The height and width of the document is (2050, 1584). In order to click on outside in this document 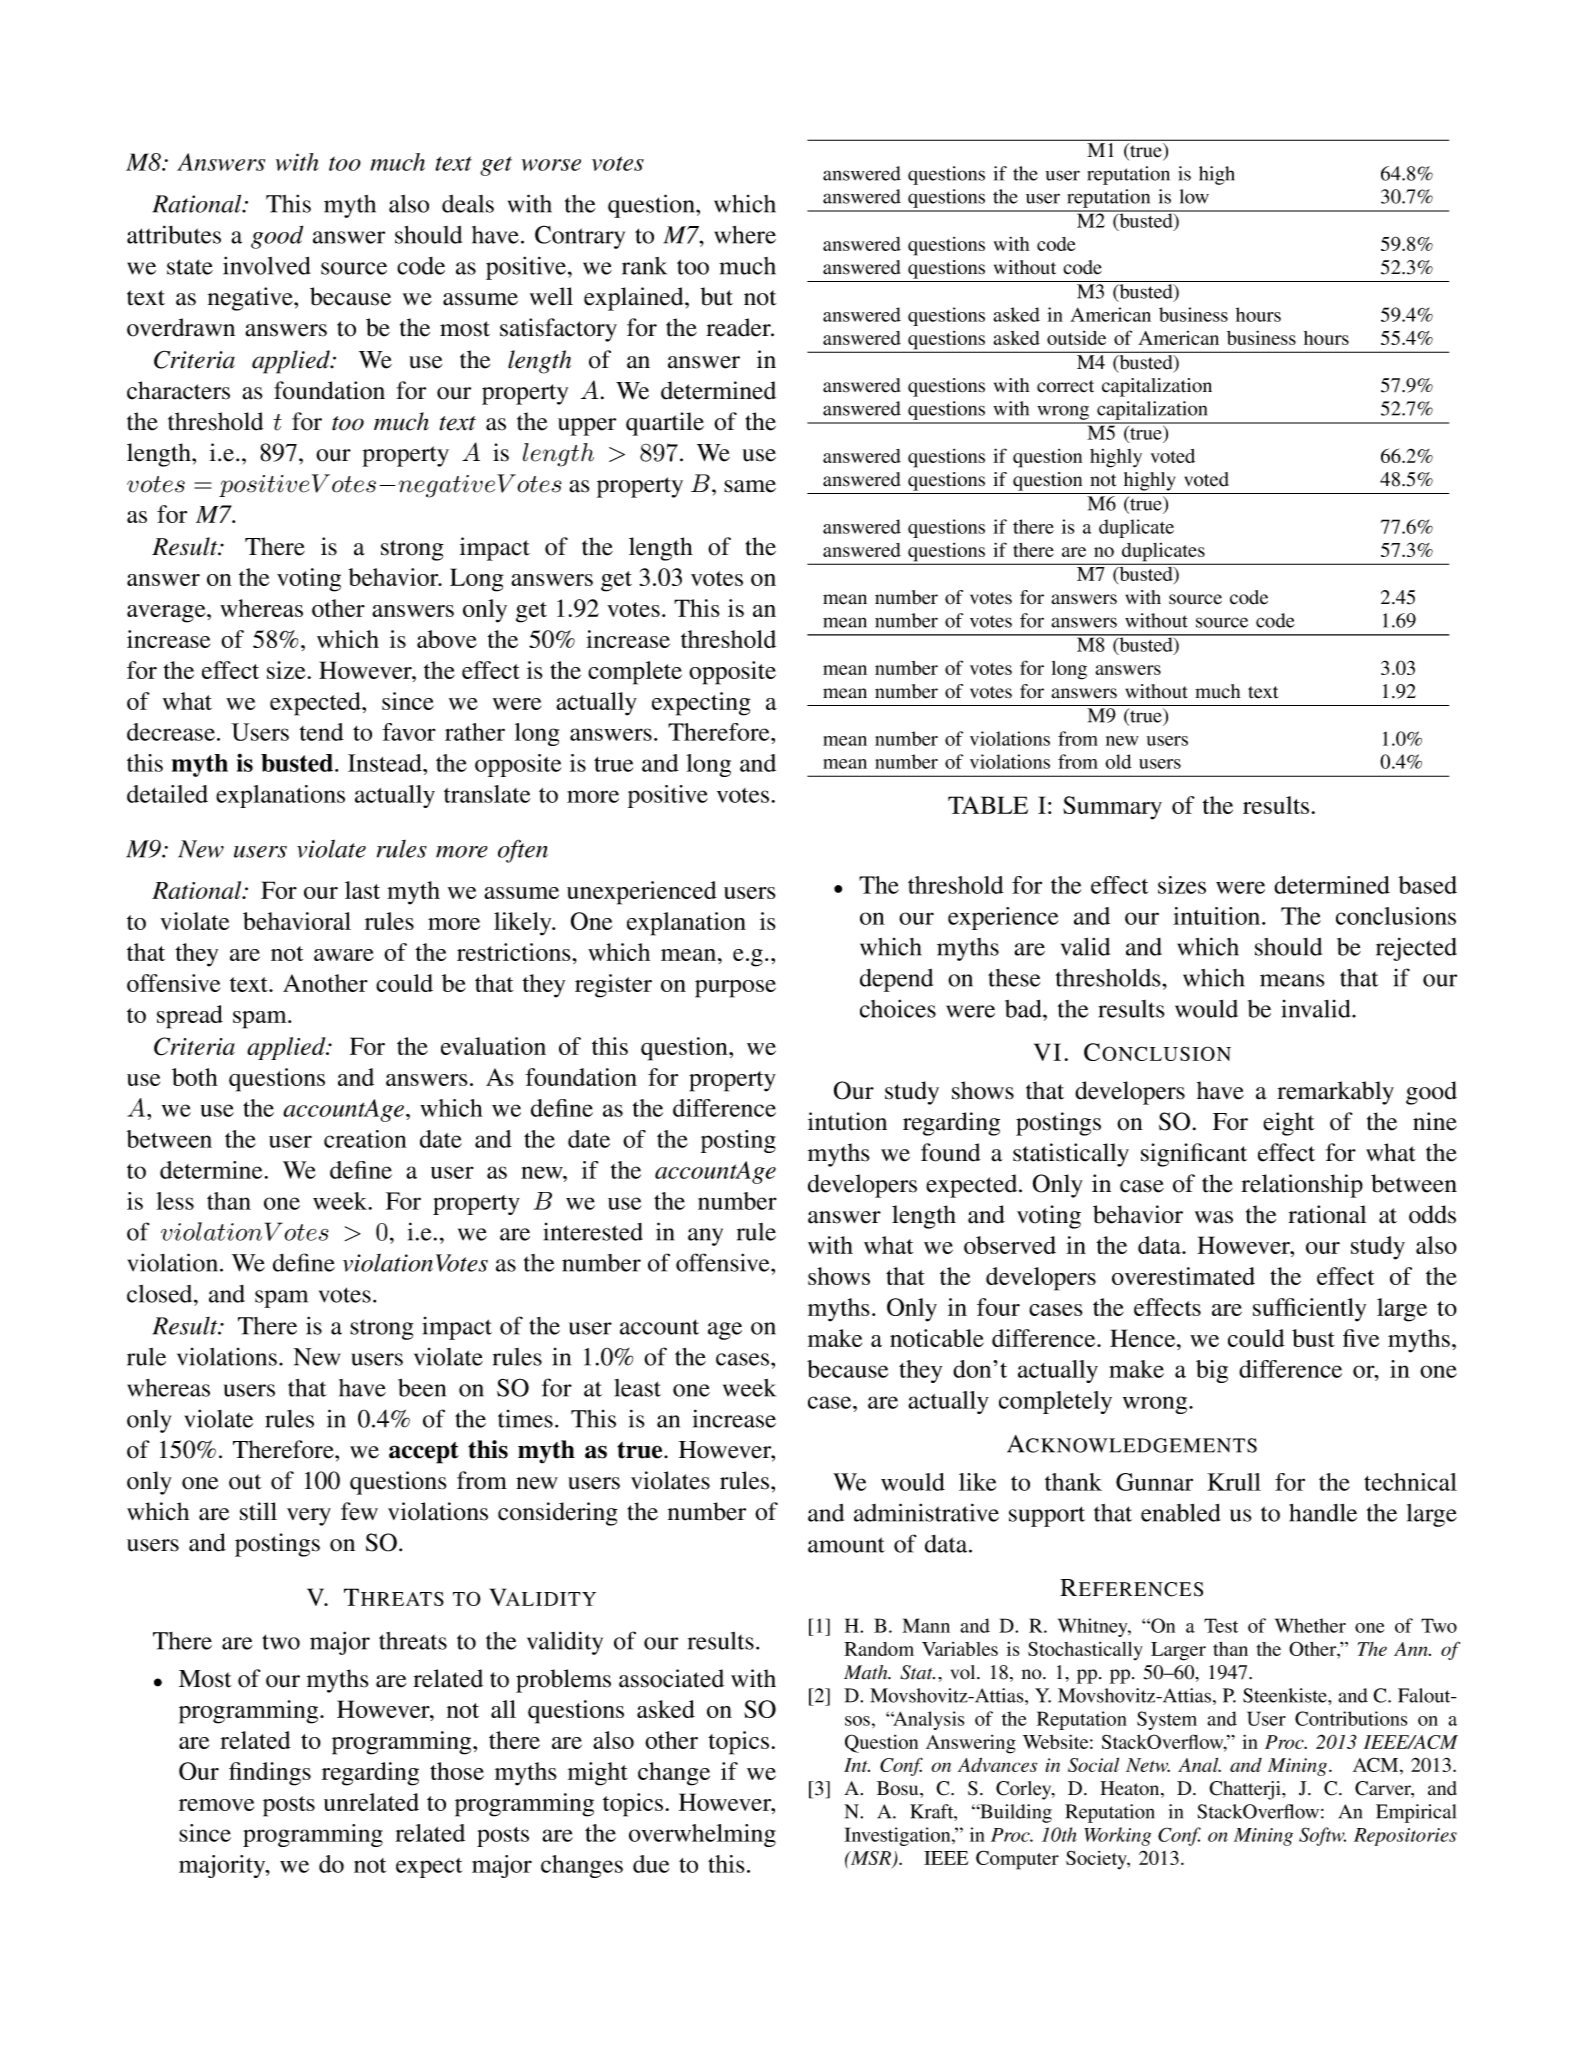, I will do `click(1076, 338)`.
